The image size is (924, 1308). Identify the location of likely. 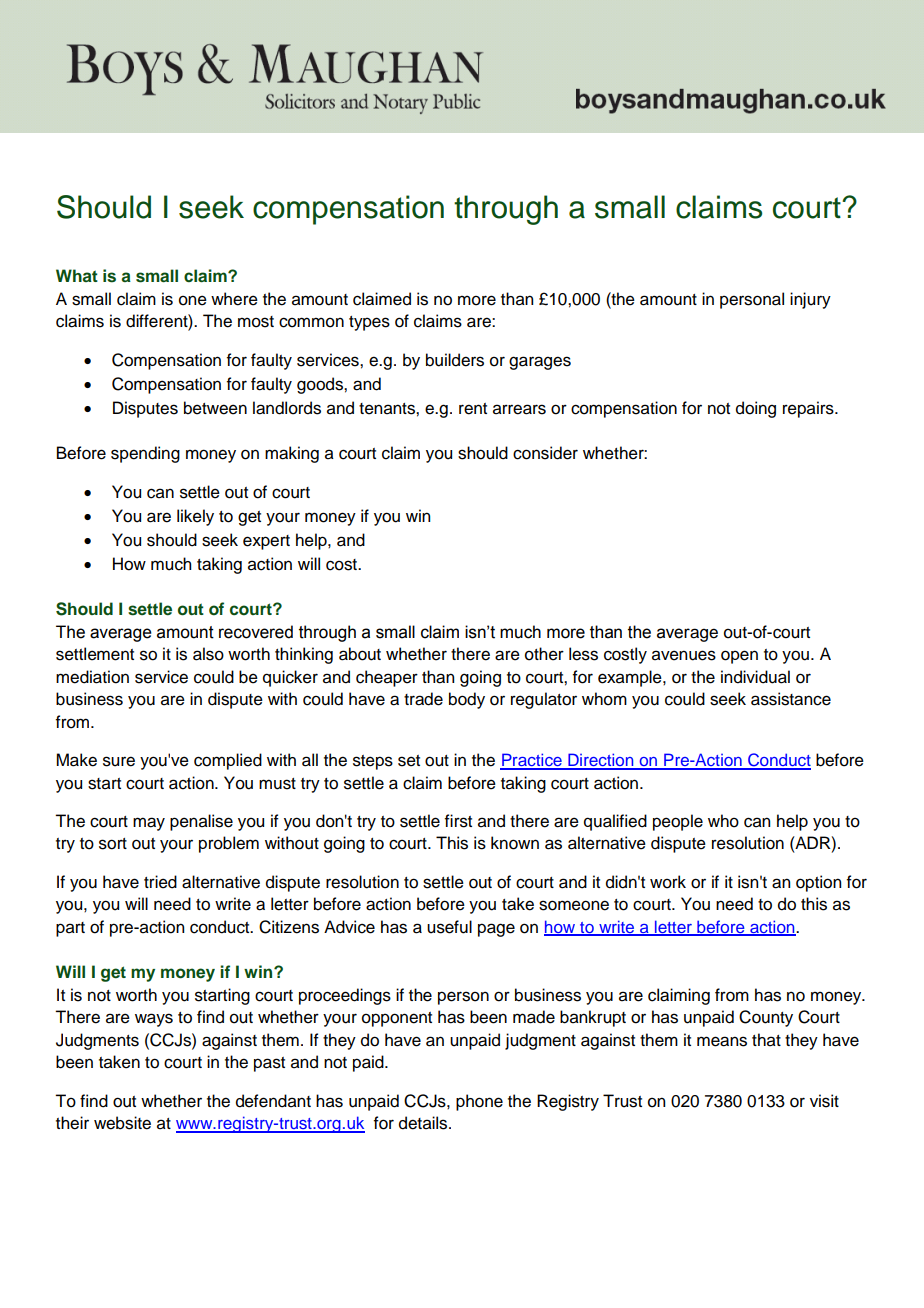
(195, 517).
